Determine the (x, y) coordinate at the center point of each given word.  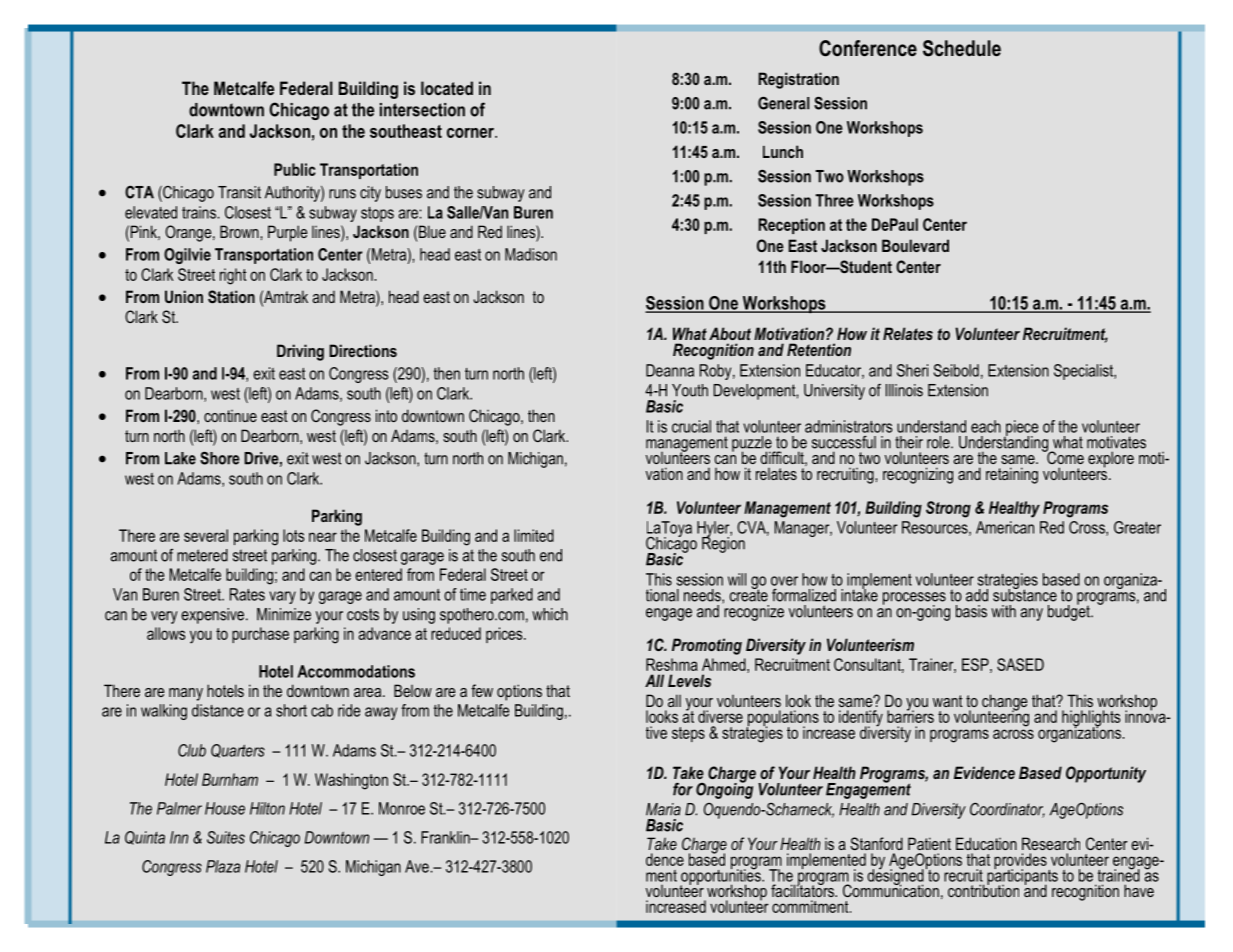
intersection (422, 110)
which (550, 614)
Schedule (962, 48)
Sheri (912, 370)
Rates (247, 594)
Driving (300, 352)
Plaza (223, 866)
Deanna (670, 370)
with (1003, 611)
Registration (798, 80)
